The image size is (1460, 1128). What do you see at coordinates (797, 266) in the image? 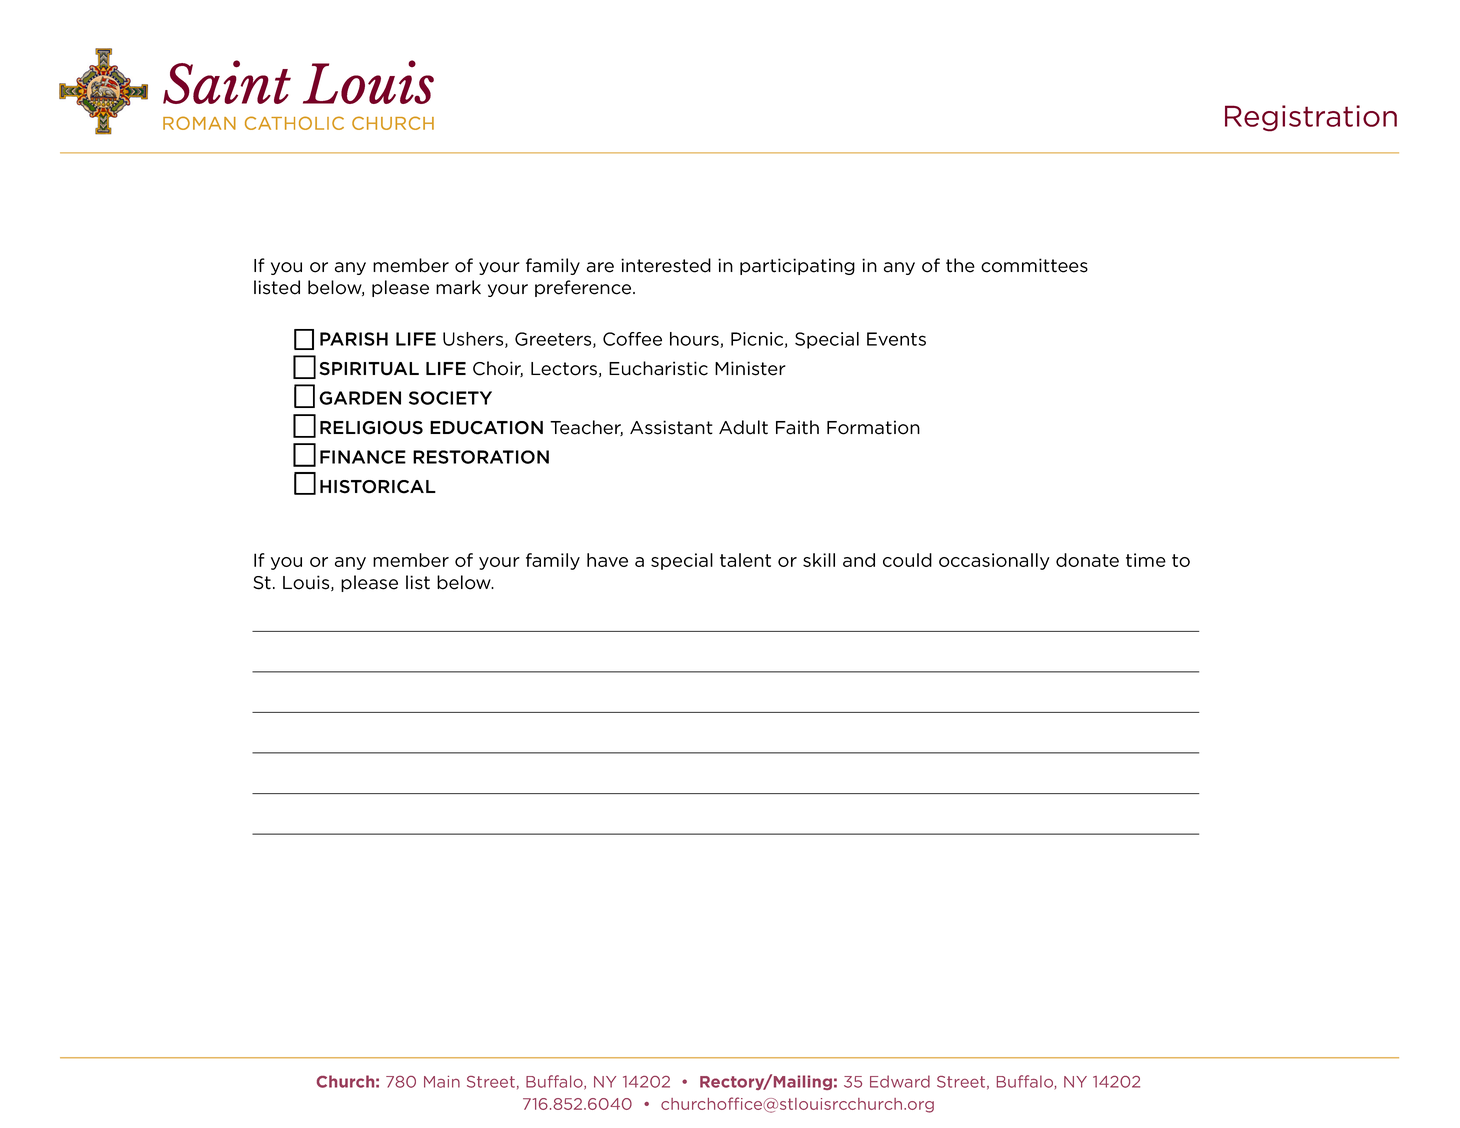
I see `participating` at bounding box center [797, 266].
